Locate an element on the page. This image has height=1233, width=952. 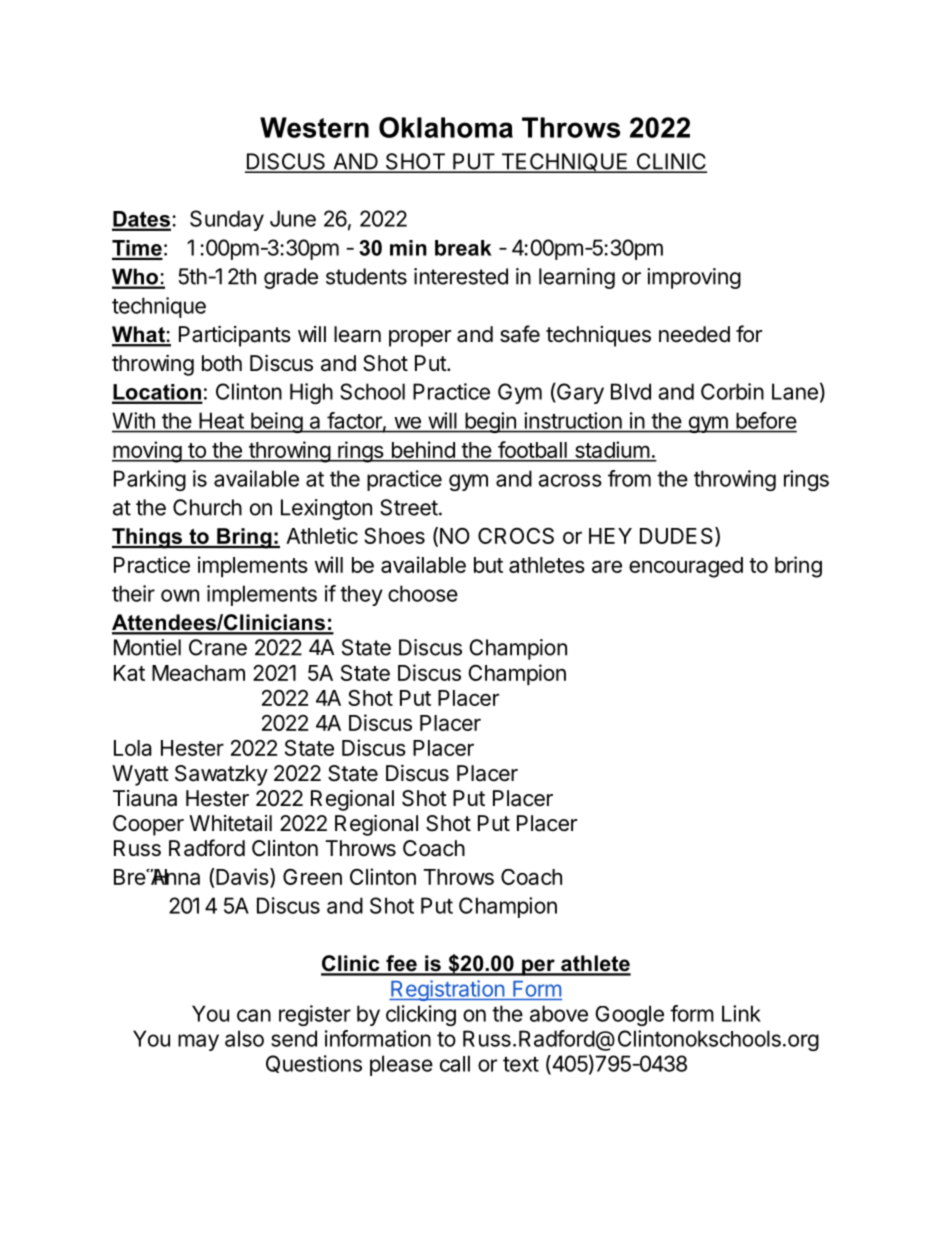
may is located at coordinates (198, 1042).
